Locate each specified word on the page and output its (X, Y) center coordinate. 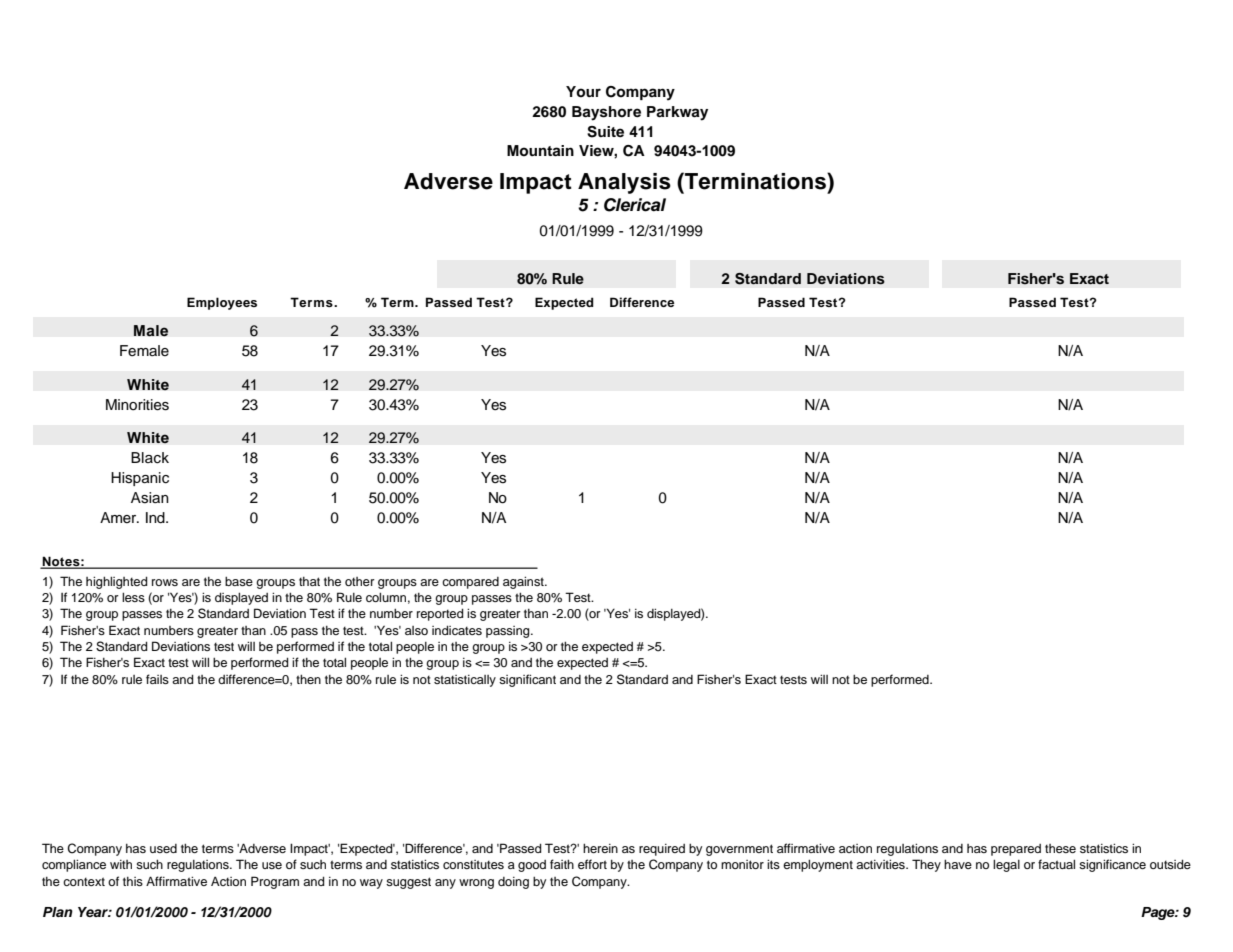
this (133, 881)
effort (592, 864)
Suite (605, 132)
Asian (150, 498)
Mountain (540, 151)
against (524, 582)
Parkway (677, 113)
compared (470, 583)
